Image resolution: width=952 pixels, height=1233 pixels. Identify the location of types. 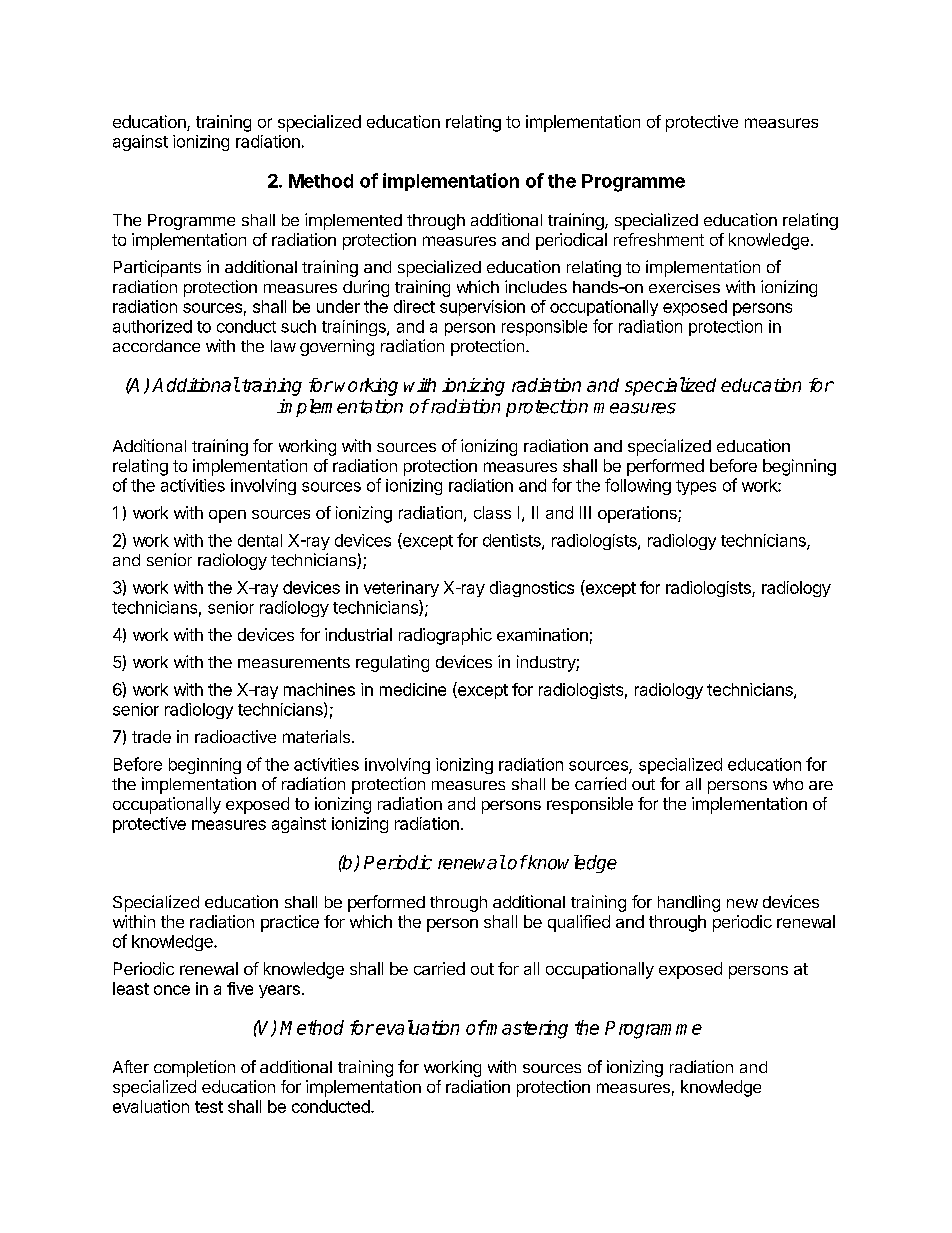
(696, 487).
